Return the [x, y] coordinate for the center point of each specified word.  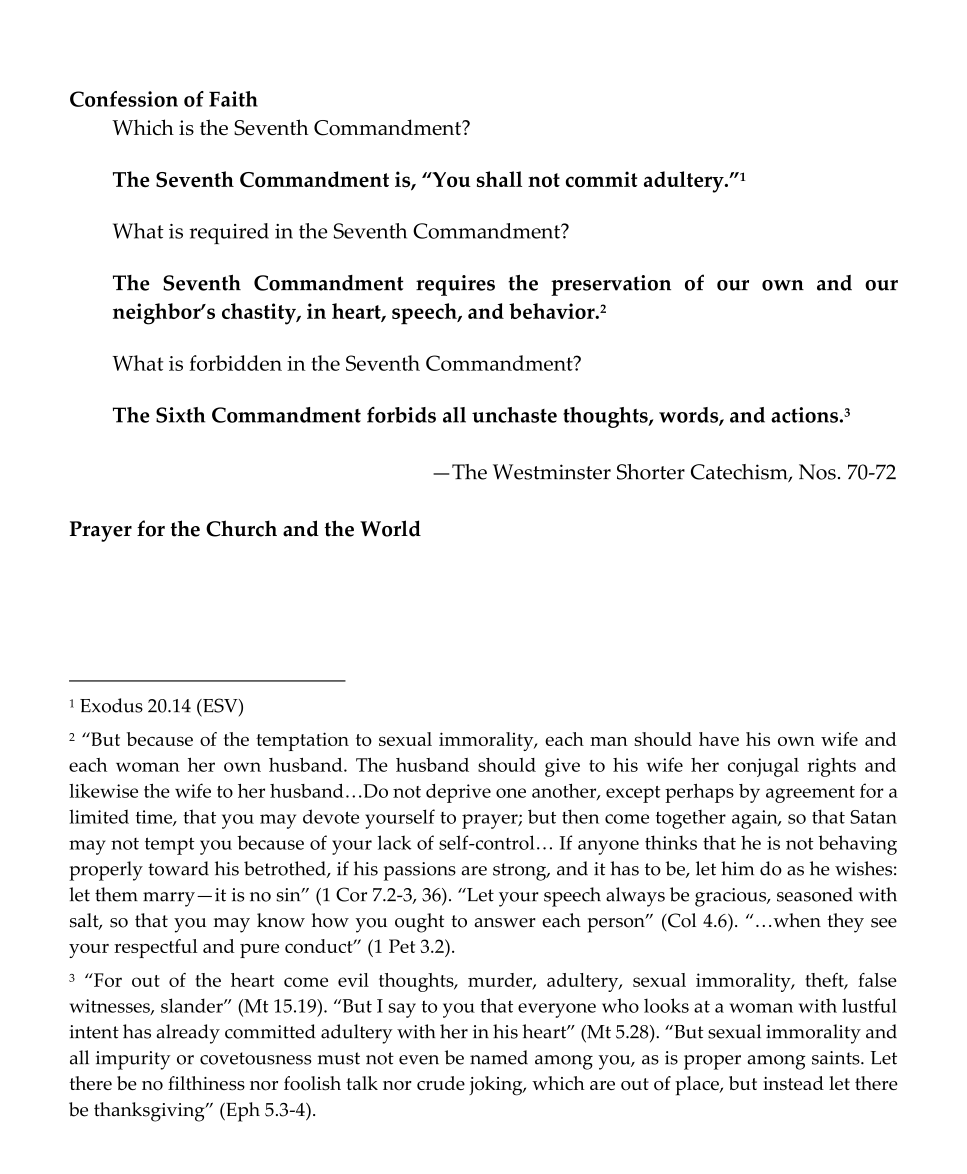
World [390, 528]
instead [793, 1083]
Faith [233, 99]
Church [241, 528]
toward [178, 868]
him [737, 868]
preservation [611, 285]
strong [521, 872]
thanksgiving [150, 1112]
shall [499, 179]
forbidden [235, 363]
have [719, 739]
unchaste [514, 415]
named [499, 1057]
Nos [817, 472]
